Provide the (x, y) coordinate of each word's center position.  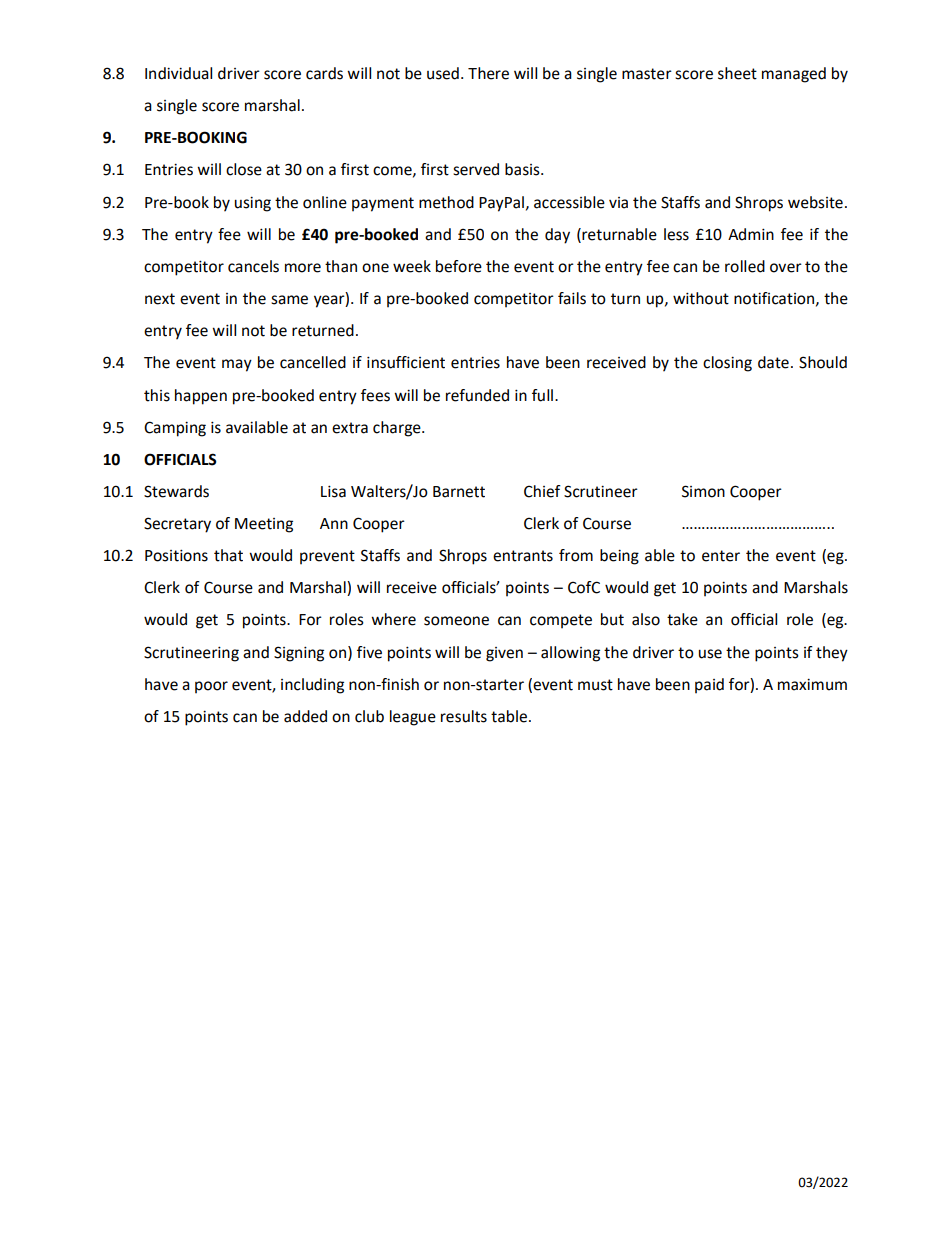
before (459, 266)
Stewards (176, 491)
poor (211, 687)
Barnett (459, 492)
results (464, 716)
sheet (737, 73)
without (701, 298)
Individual (178, 73)
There (488, 73)
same (289, 300)
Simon (703, 491)
